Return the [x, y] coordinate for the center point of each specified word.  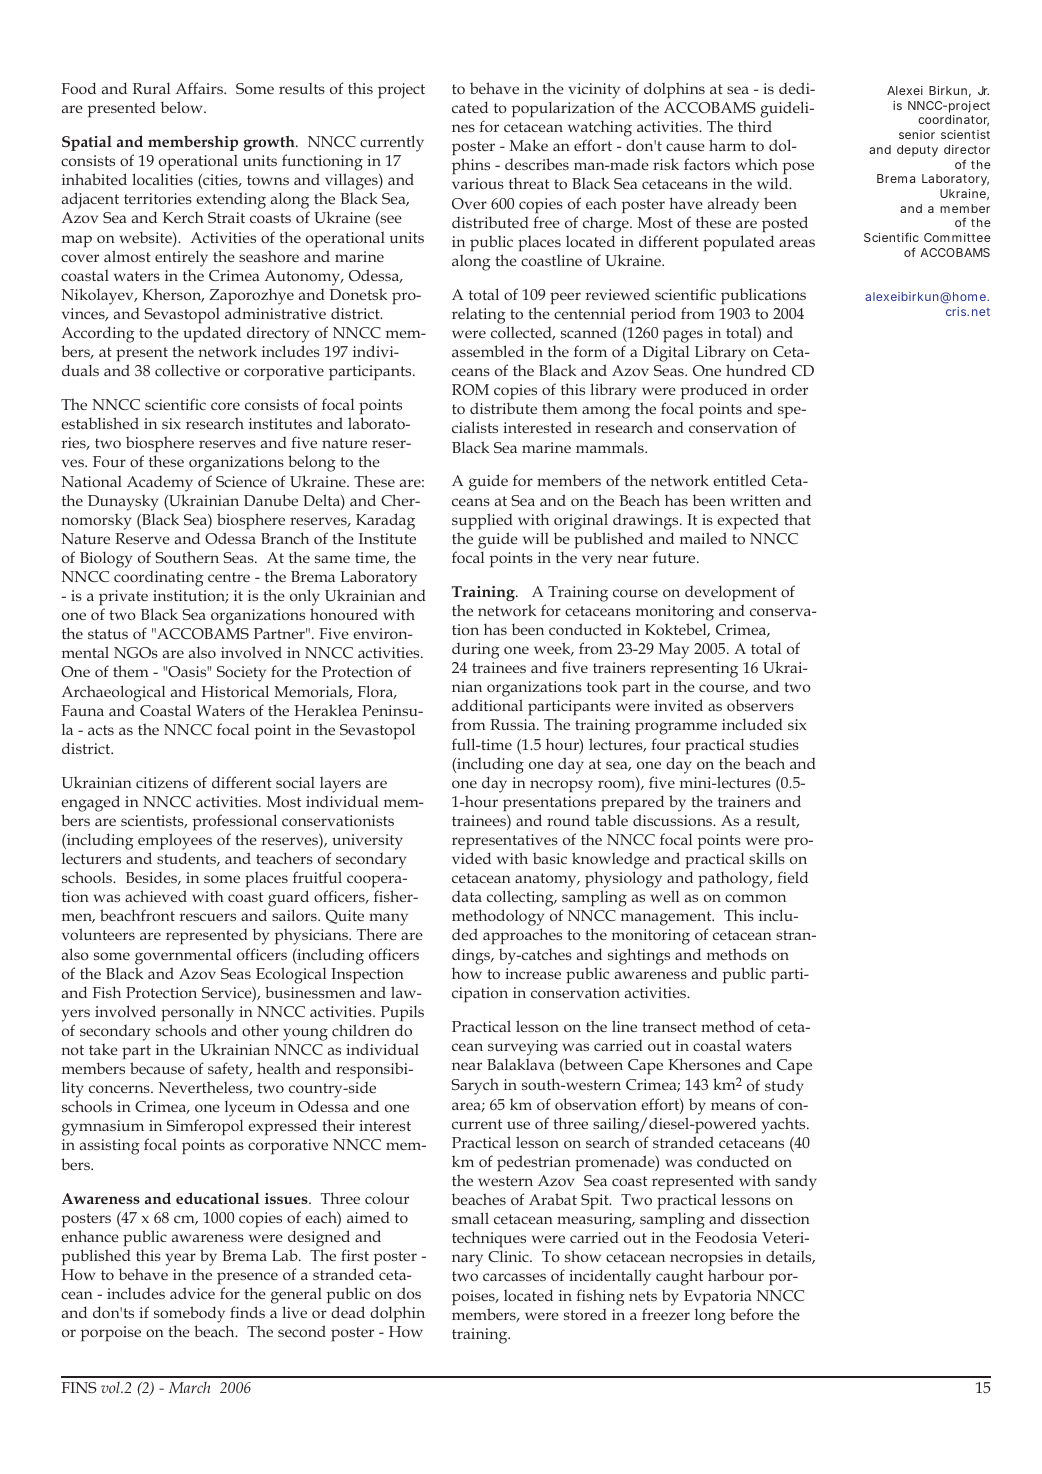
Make [529, 145]
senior [917, 134]
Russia [514, 724]
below [183, 107]
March [189, 1387]
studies [774, 744]
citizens [162, 782]
